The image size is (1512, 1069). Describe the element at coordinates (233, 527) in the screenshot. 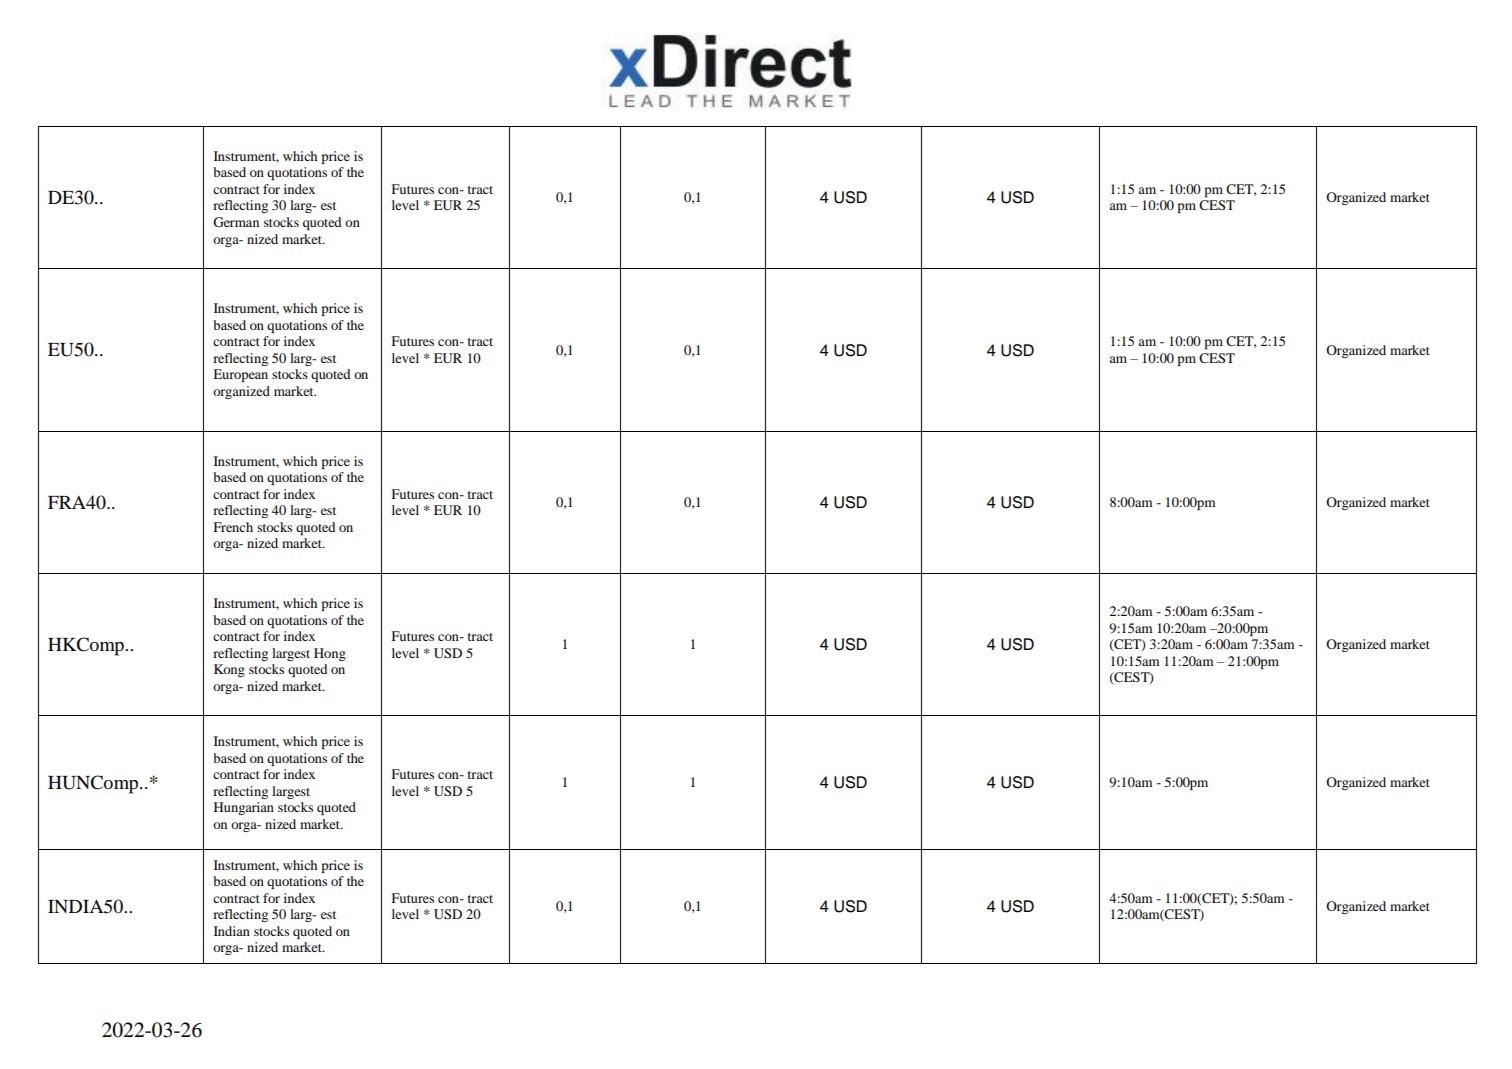

I see `French` at that location.
